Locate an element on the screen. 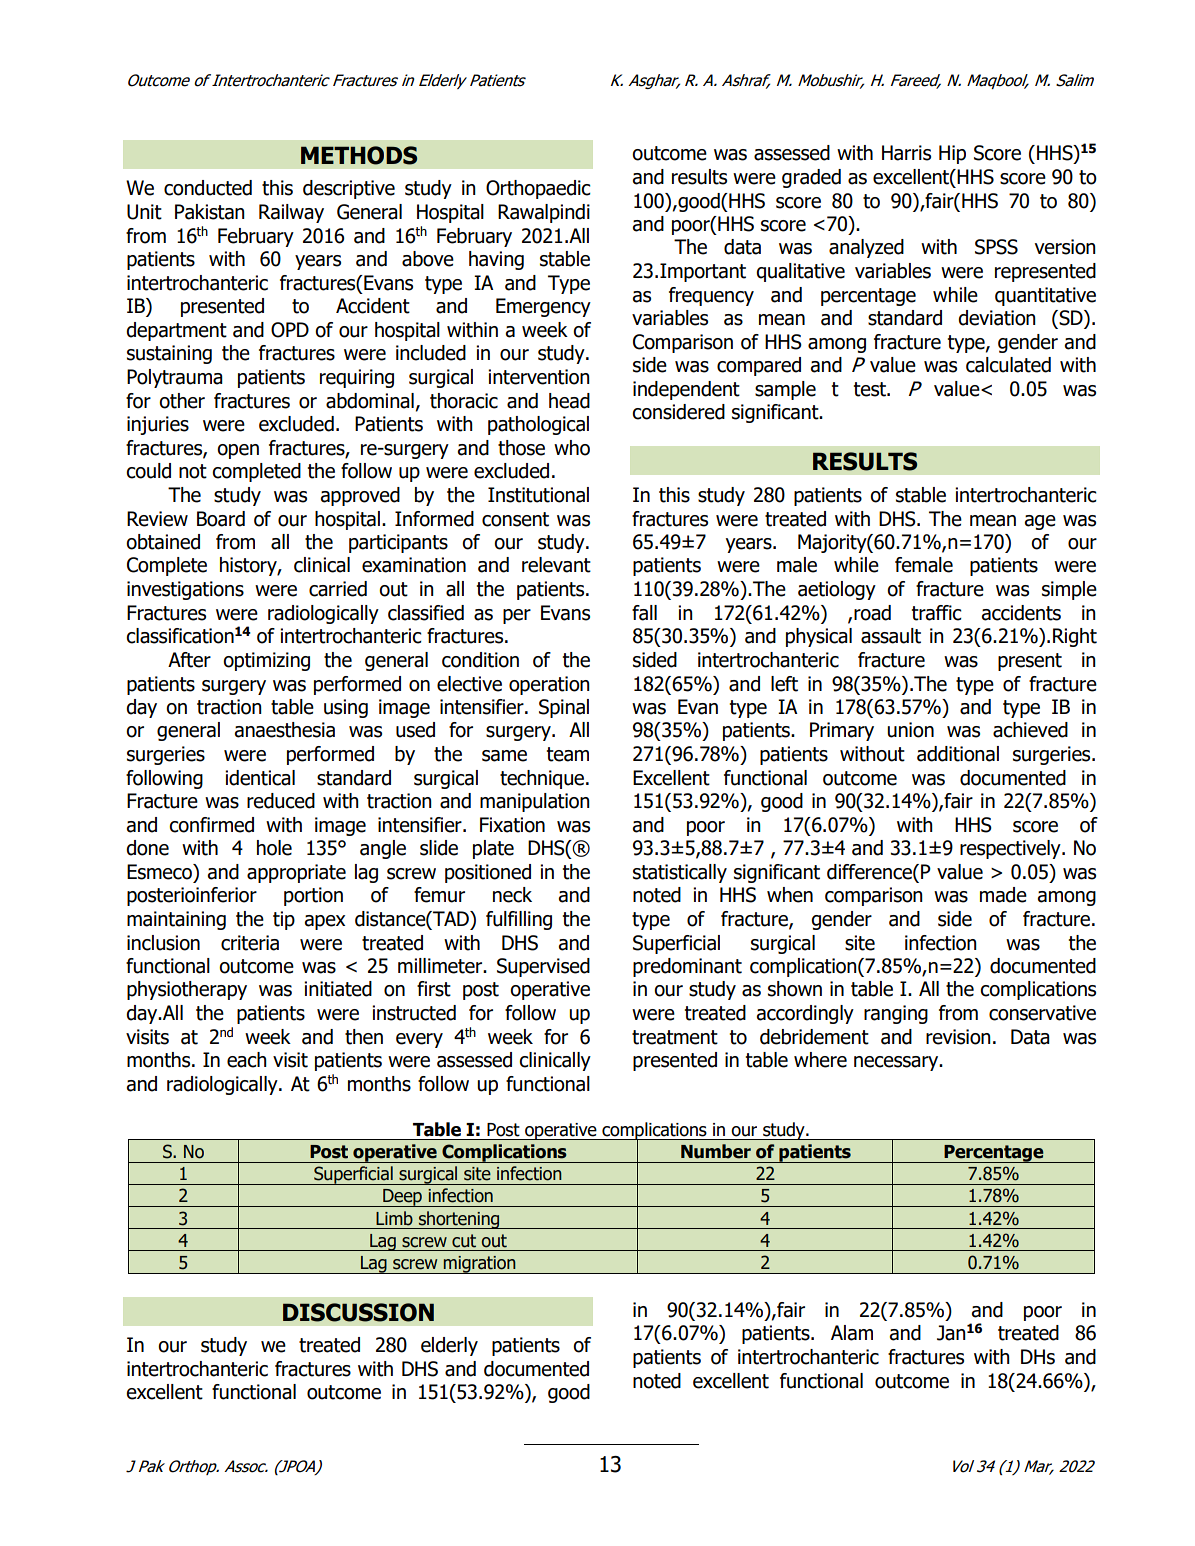 This screenshot has width=1195, height=1546. Rawalpindi is located at coordinates (544, 213).
